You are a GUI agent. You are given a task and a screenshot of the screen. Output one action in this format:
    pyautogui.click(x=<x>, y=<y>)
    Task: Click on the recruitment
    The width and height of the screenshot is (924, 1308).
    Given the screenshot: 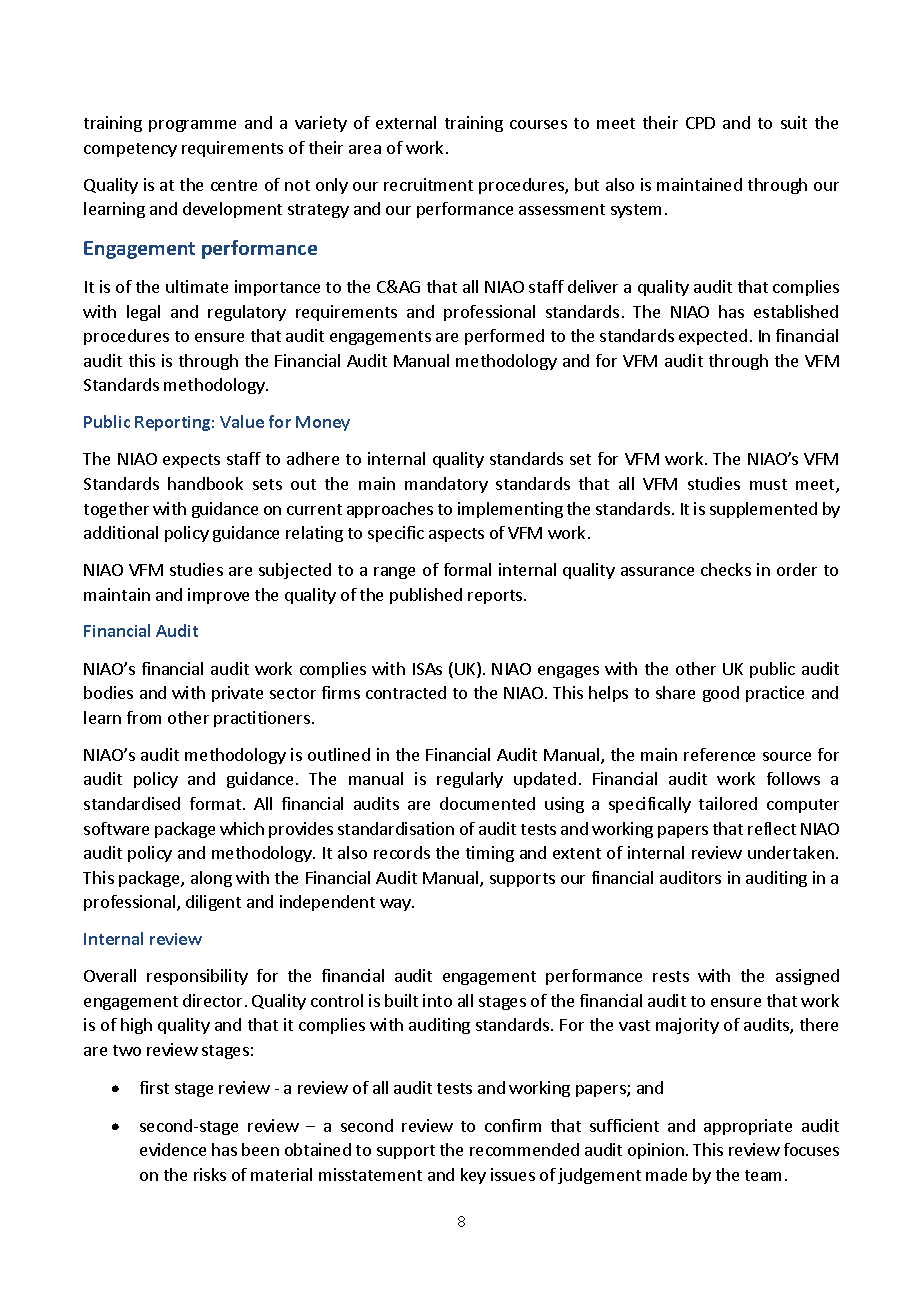 What is the action you would take?
    pyautogui.click(x=428, y=184)
